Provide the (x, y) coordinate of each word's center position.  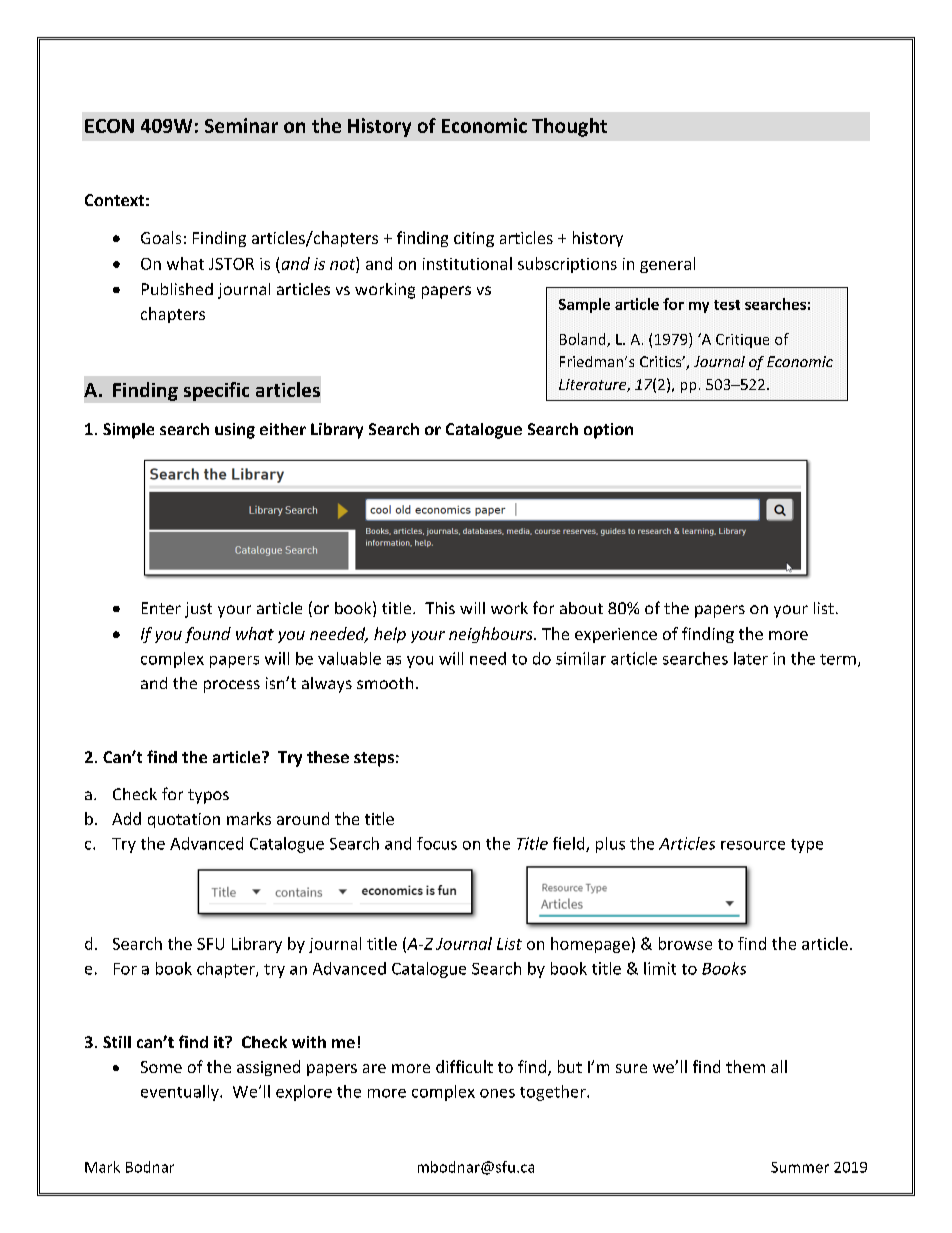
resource (753, 845)
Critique (742, 341)
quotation (184, 820)
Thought (569, 127)
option (608, 431)
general (667, 265)
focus (437, 843)
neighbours (492, 635)
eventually (181, 1093)
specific (216, 391)
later (751, 658)
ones (497, 1093)
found (208, 635)
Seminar (241, 125)
